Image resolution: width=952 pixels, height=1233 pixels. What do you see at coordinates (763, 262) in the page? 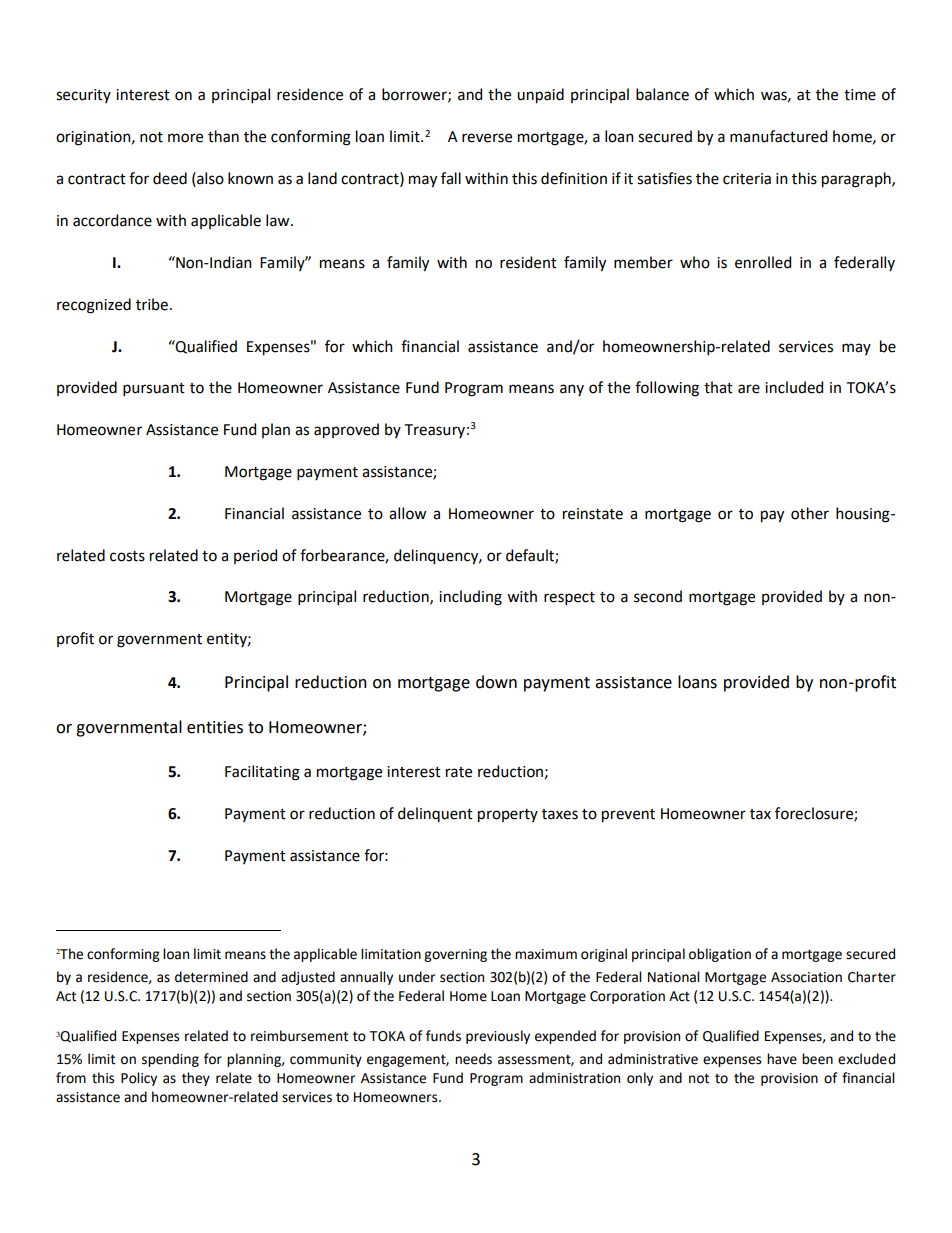
I see `enrolled` at bounding box center [763, 262].
